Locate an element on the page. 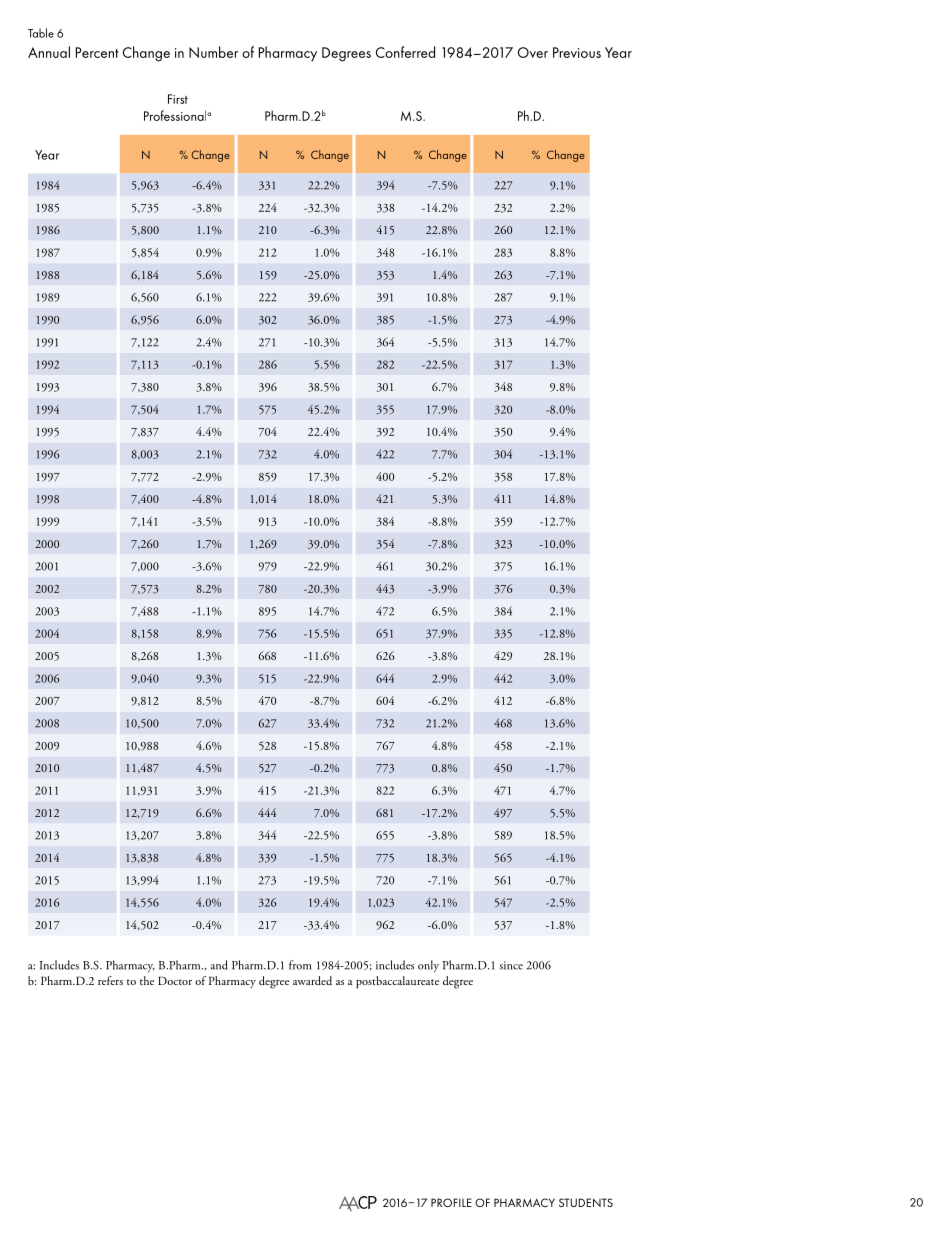 This image has width=952, height=1233. since is located at coordinates (511, 965).
